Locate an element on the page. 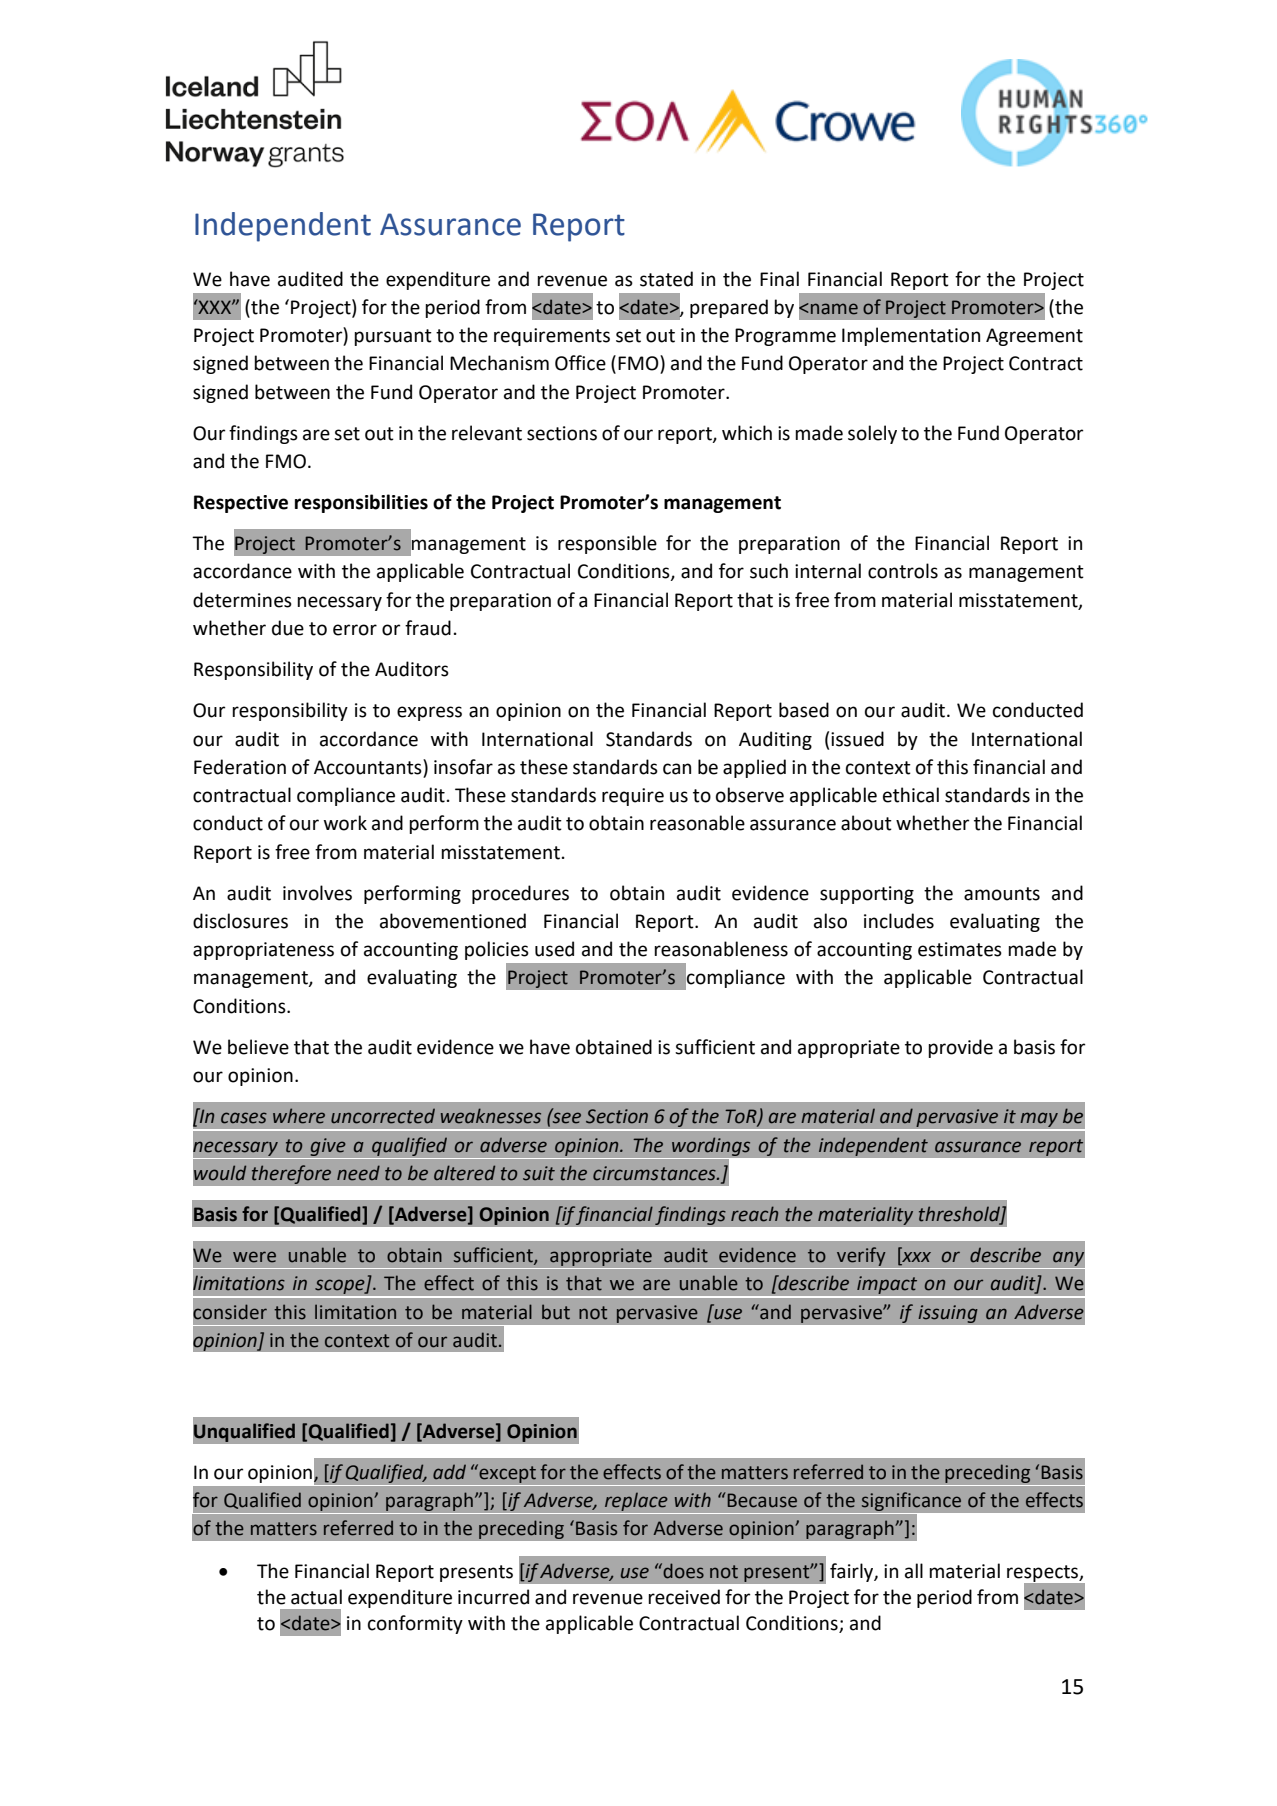 Image resolution: width=1277 pixels, height=1806 pixels. ethical is located at coordinates (911, 795).
